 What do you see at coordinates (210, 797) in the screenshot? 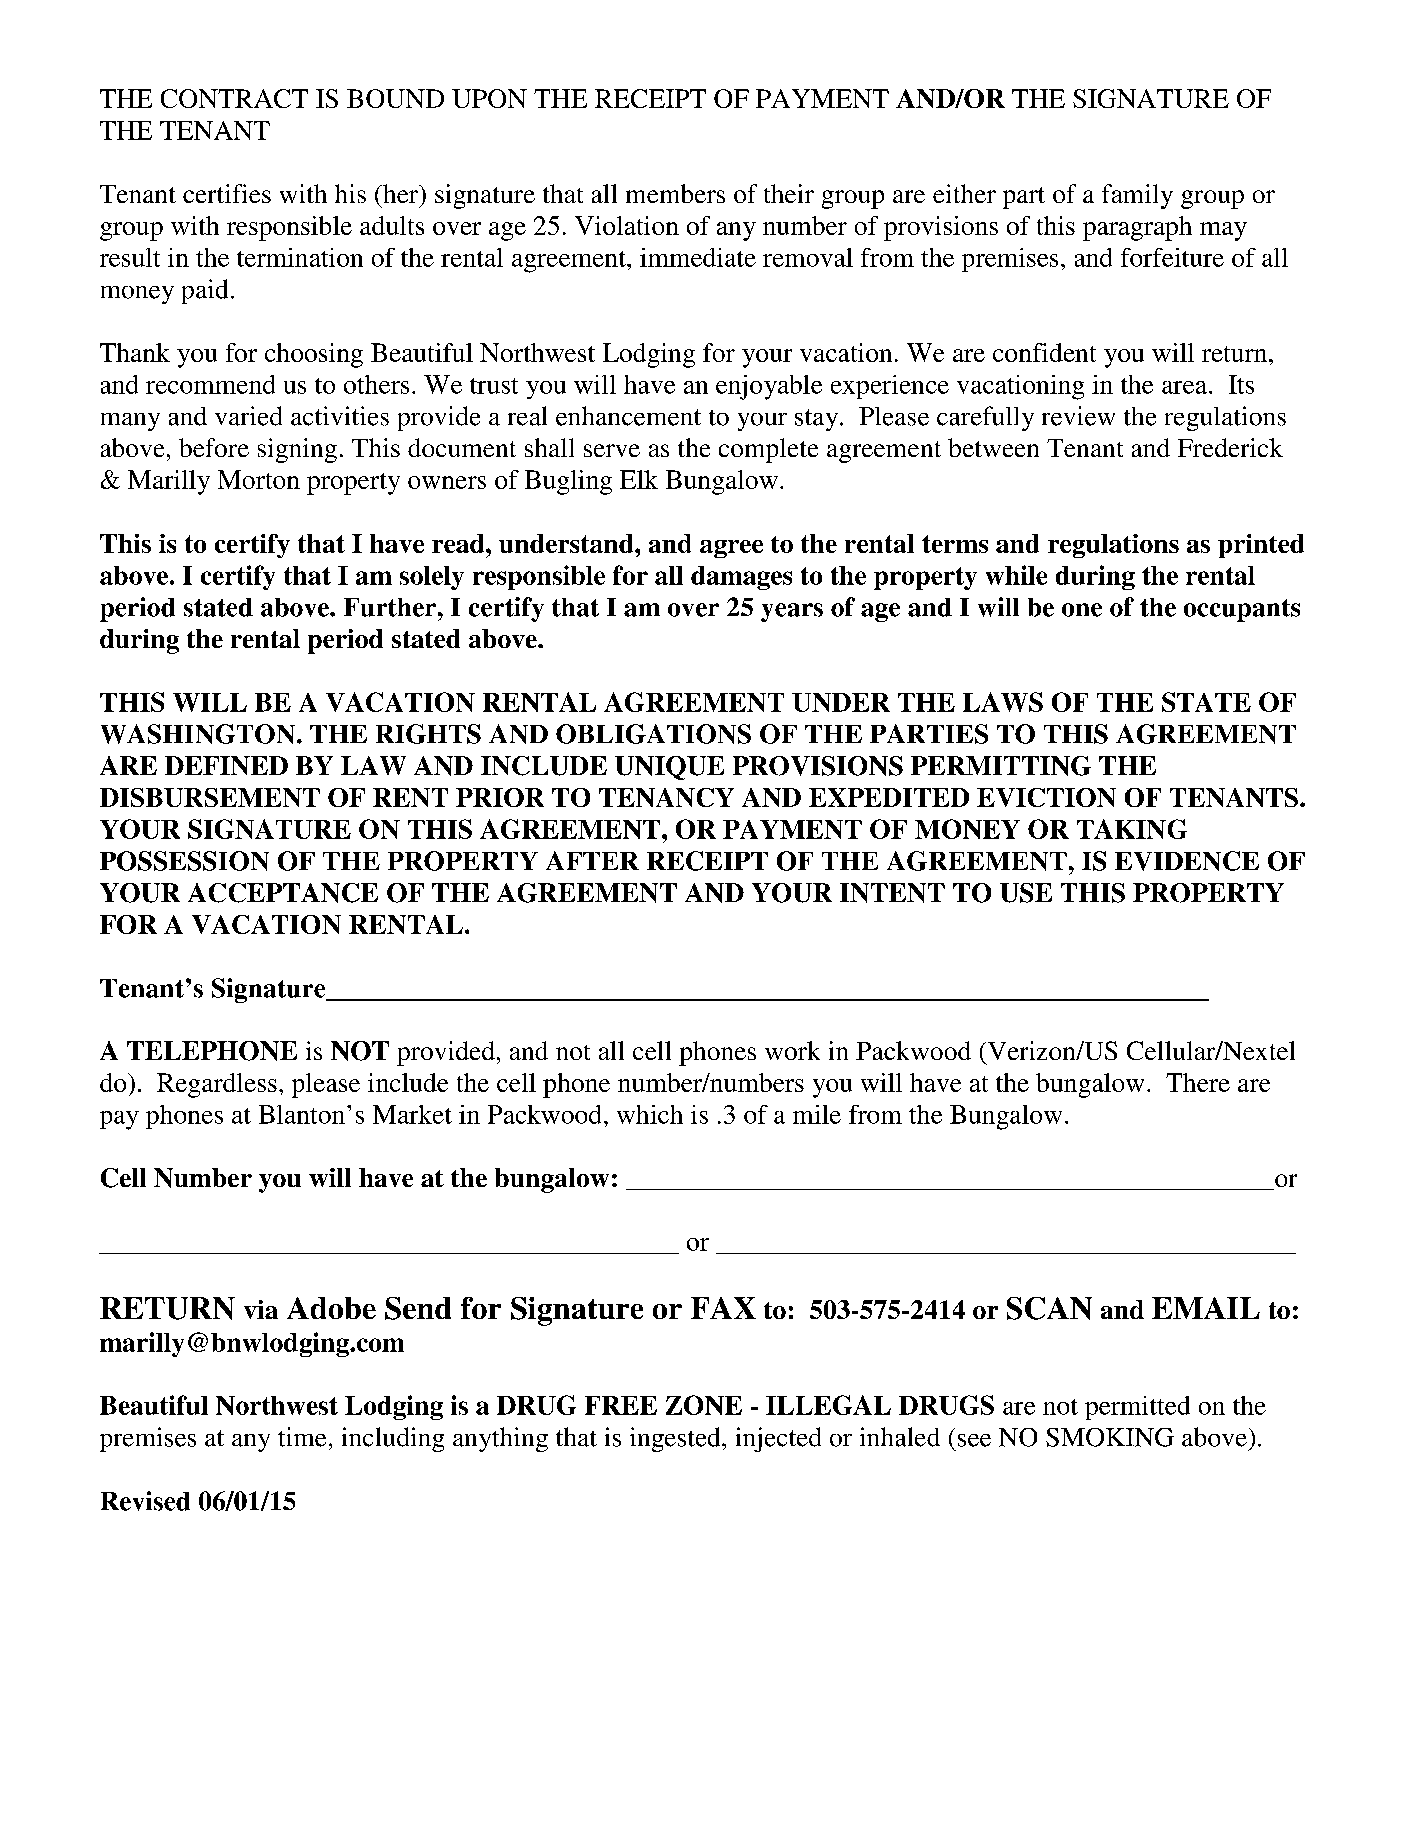
I see `DISBURSEMENT` at bounding box center [210, 797].
